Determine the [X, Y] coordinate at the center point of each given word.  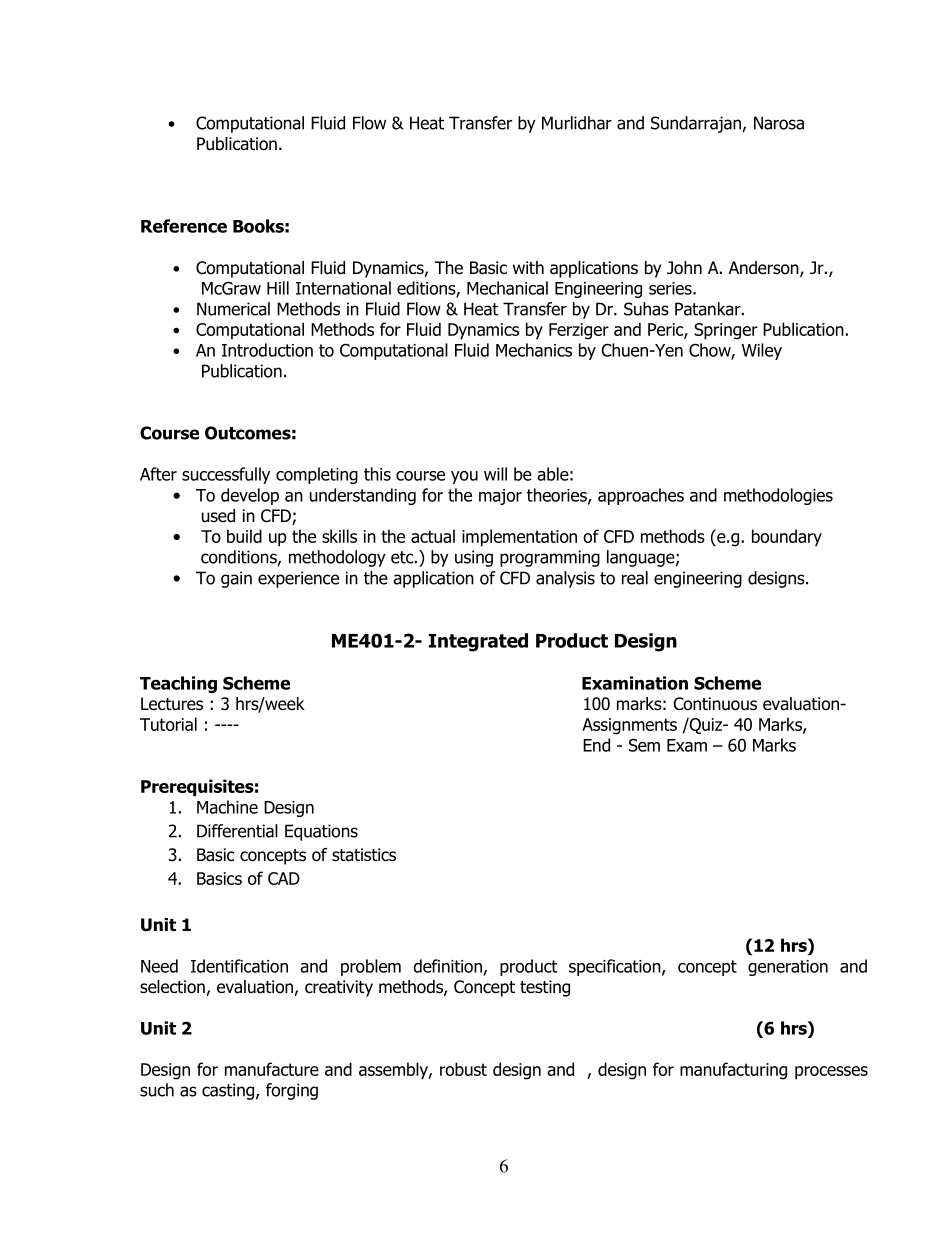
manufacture [272, 1069]
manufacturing [733, 1071]
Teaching [178, 684]
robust [463, 1069]
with [528, 267]
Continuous [715, 704]
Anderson [765, 269]
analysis [565, 579]
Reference [184, 226]
